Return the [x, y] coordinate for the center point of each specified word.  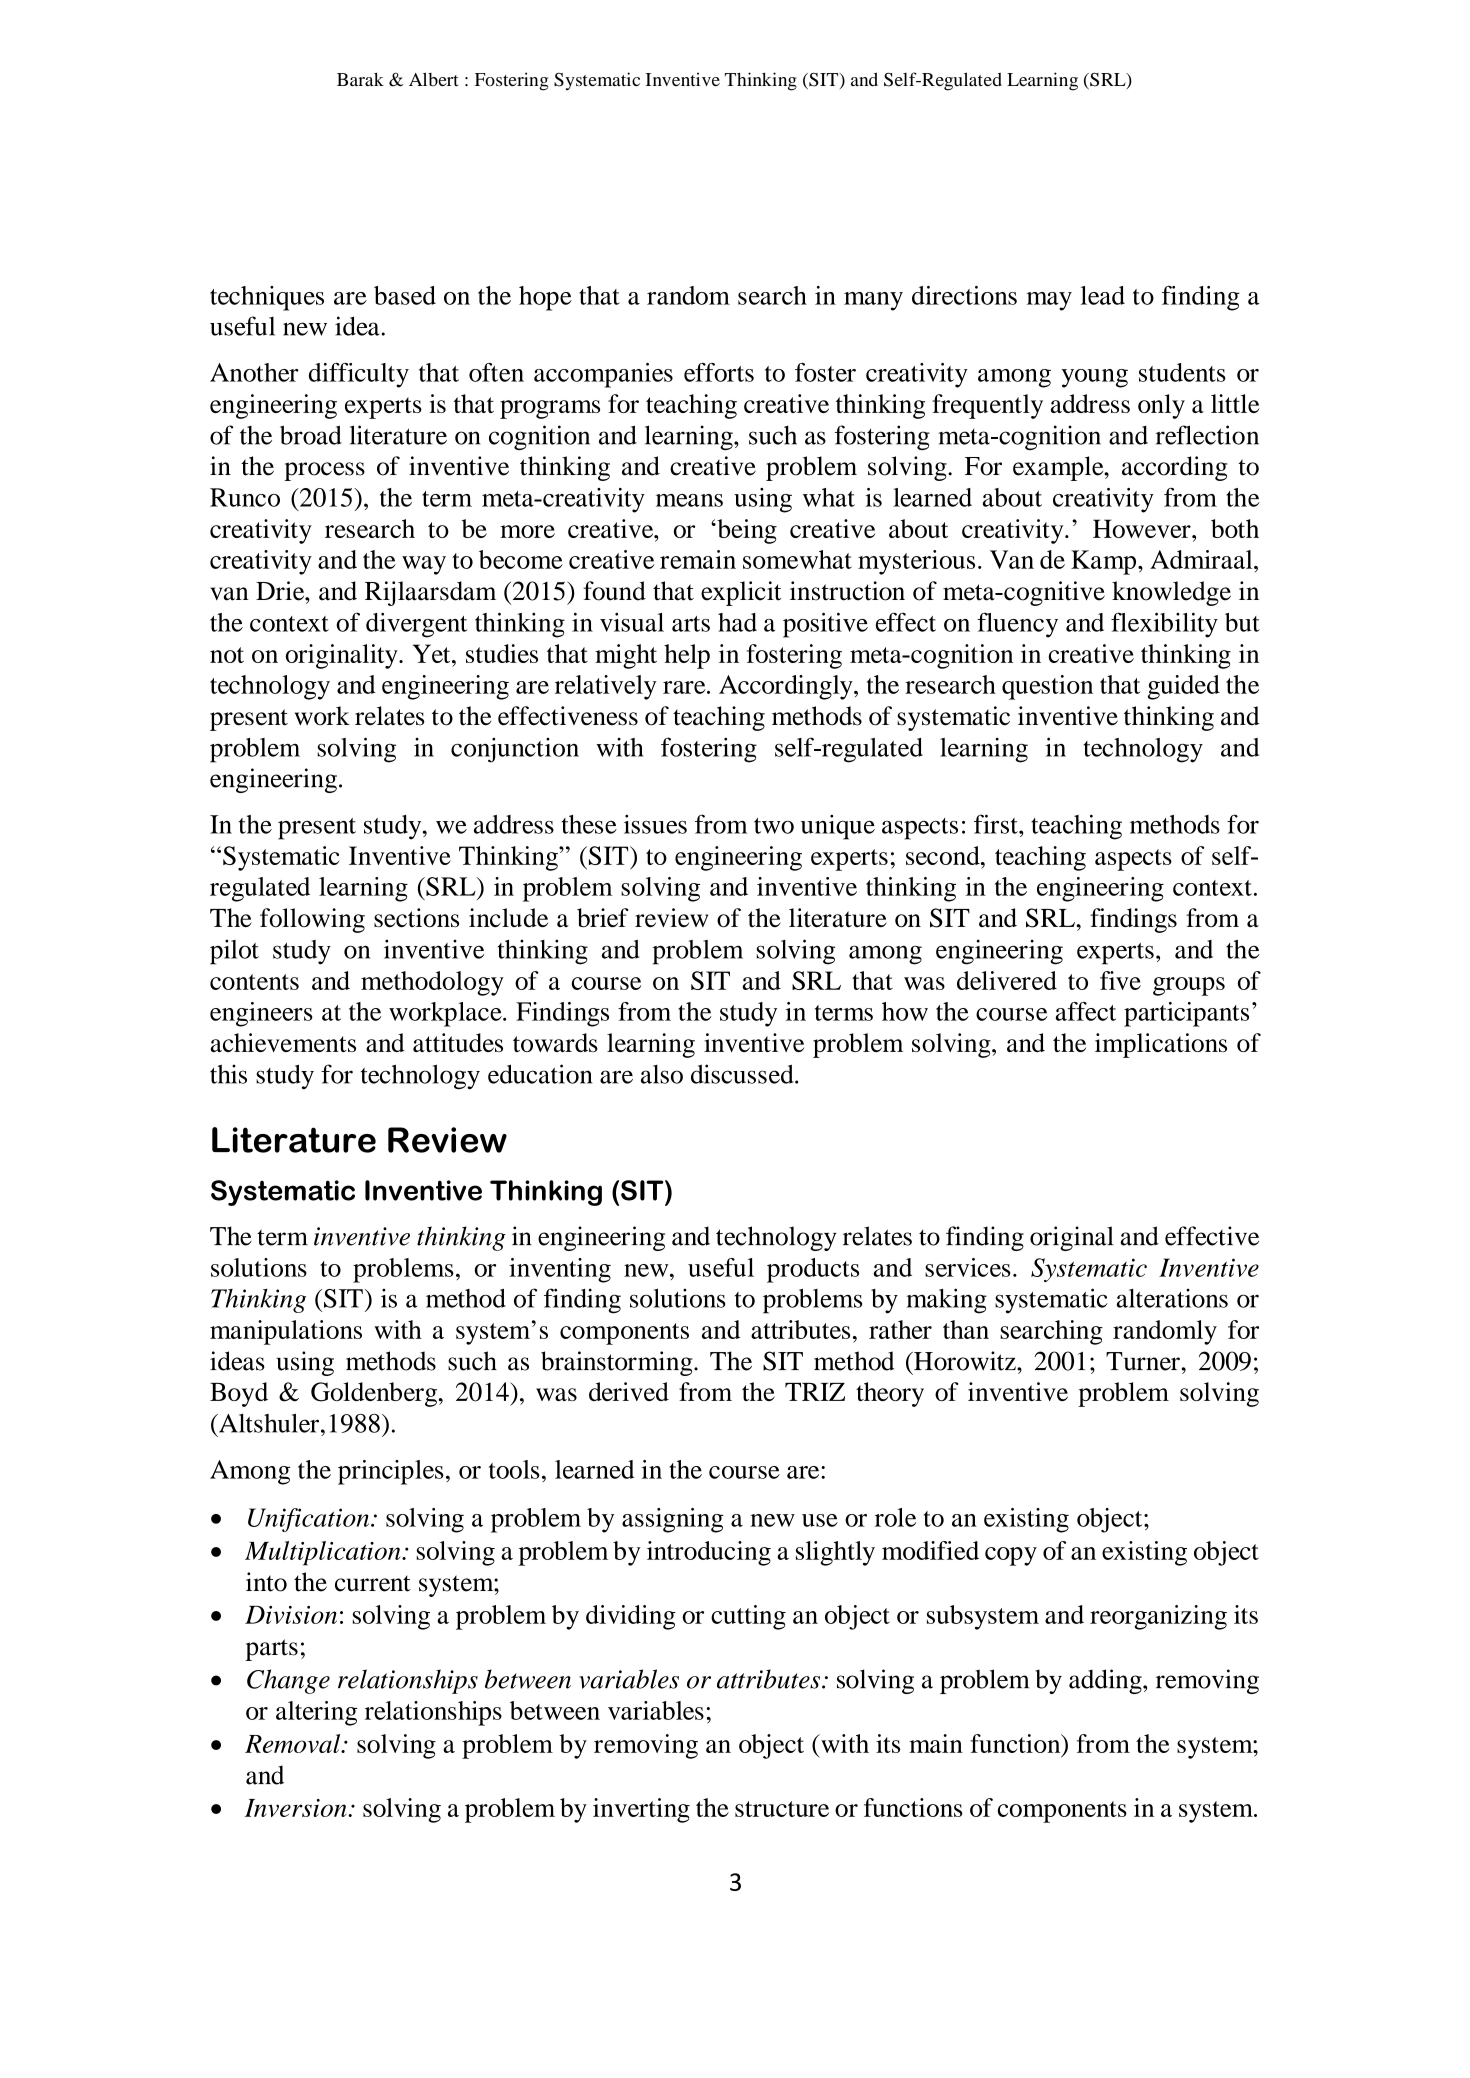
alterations [1172, 1298]
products [813, 1270]
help [687, 656]
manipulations [286, 1332]
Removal [294, 1743]
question [1047, 687]
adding [1106, 1681]
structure [782, 1809]
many [873, 301]
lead [1103, 295]
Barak [360, 79]
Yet [433, 653]
